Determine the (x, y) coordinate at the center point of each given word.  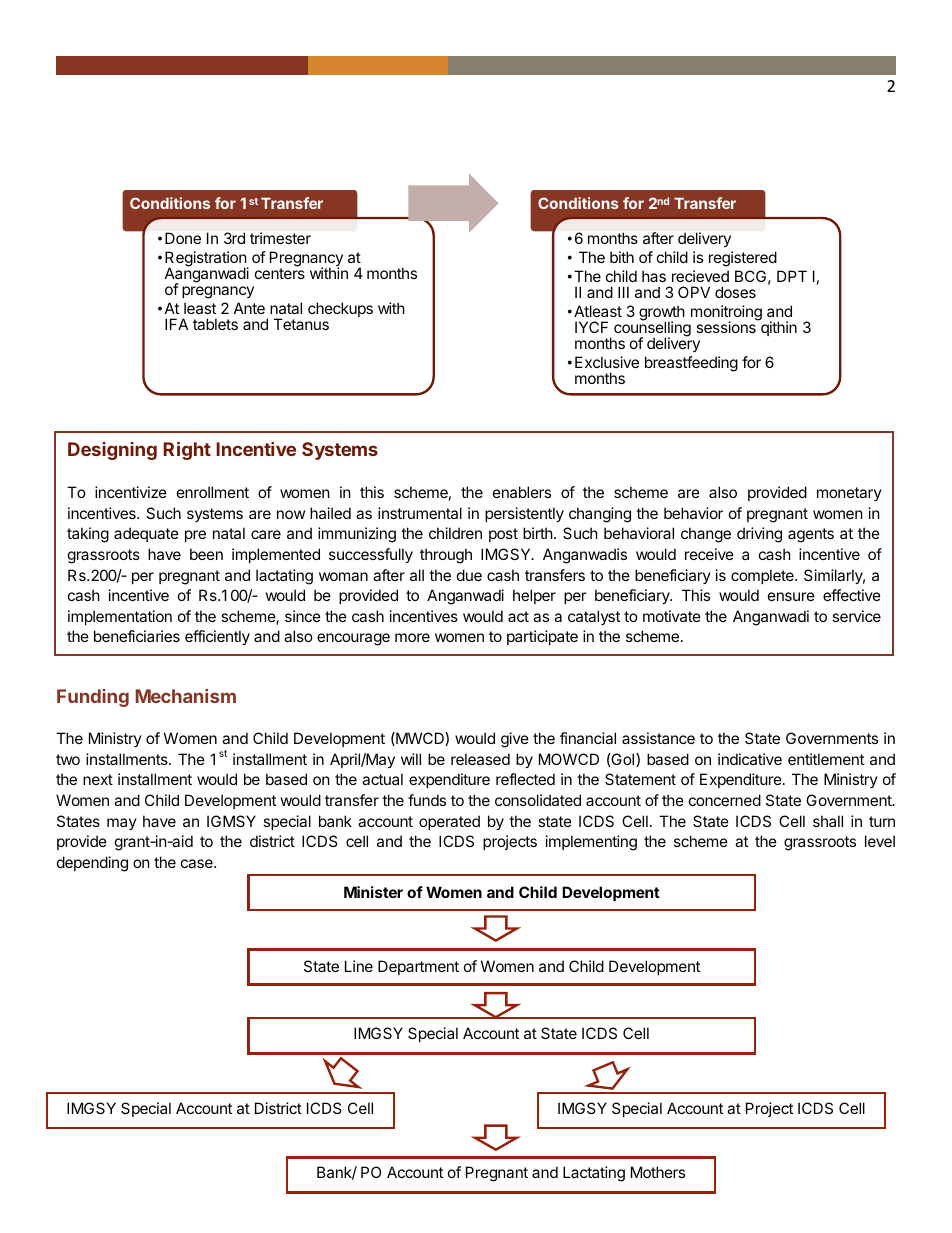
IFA (176, 324)
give (515, 740)
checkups (340, 309)
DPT (792, 276)
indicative (750, 759)
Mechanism (186, 696)
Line (359, 966)
